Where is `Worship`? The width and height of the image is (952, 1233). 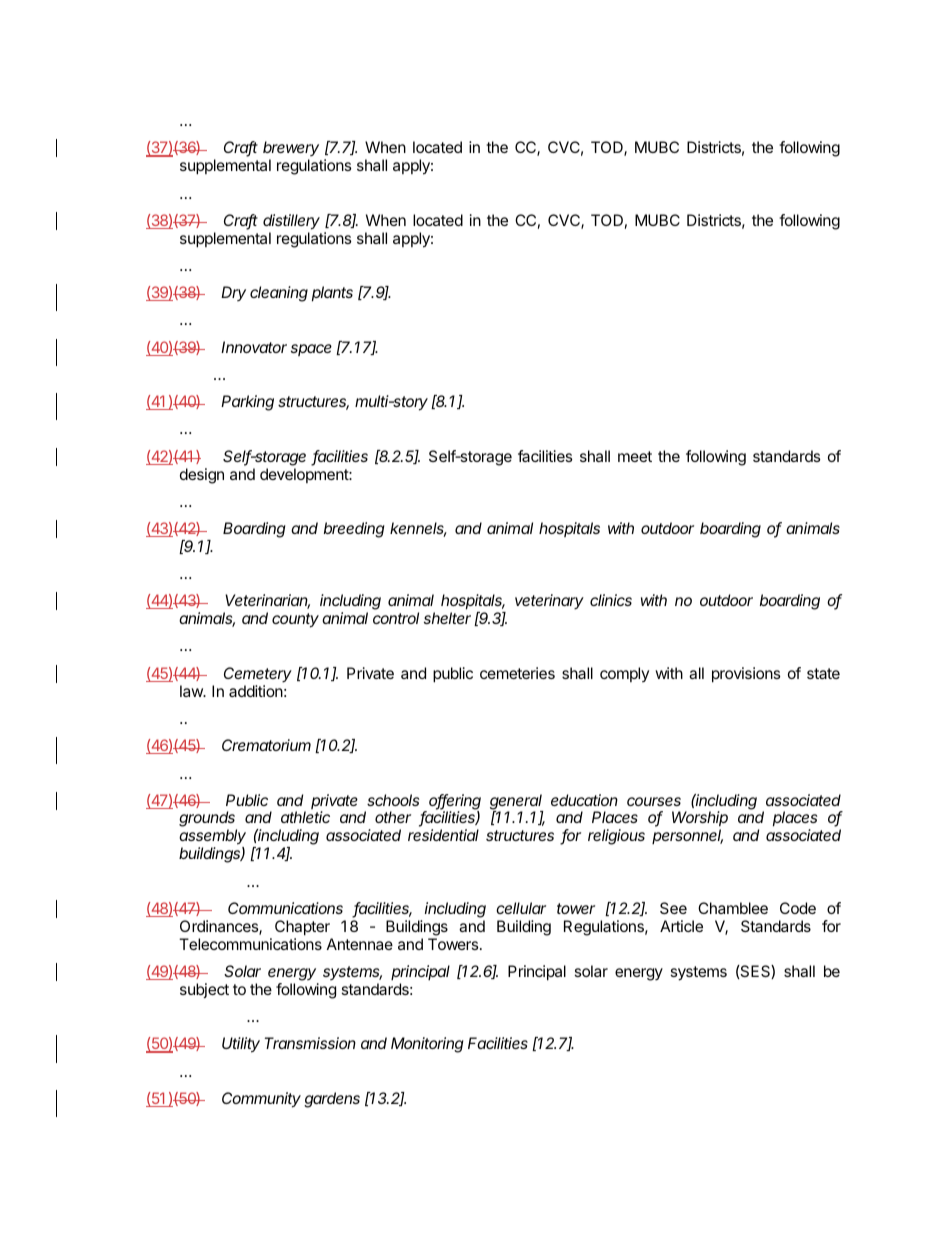 Worship is located at coordinates (700, 820).
